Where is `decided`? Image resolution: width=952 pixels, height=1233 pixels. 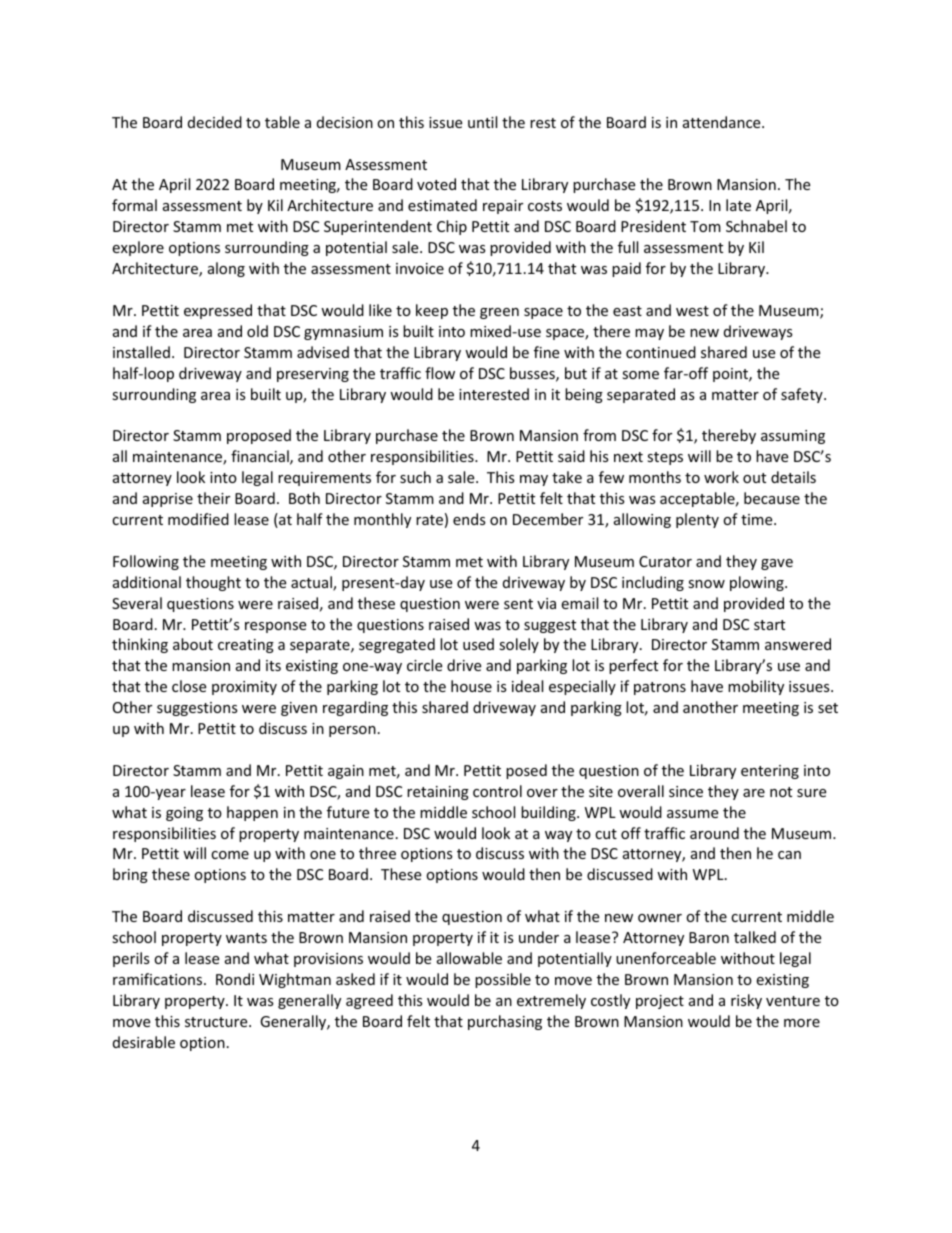 decided is located at coordinates (215, 122).
